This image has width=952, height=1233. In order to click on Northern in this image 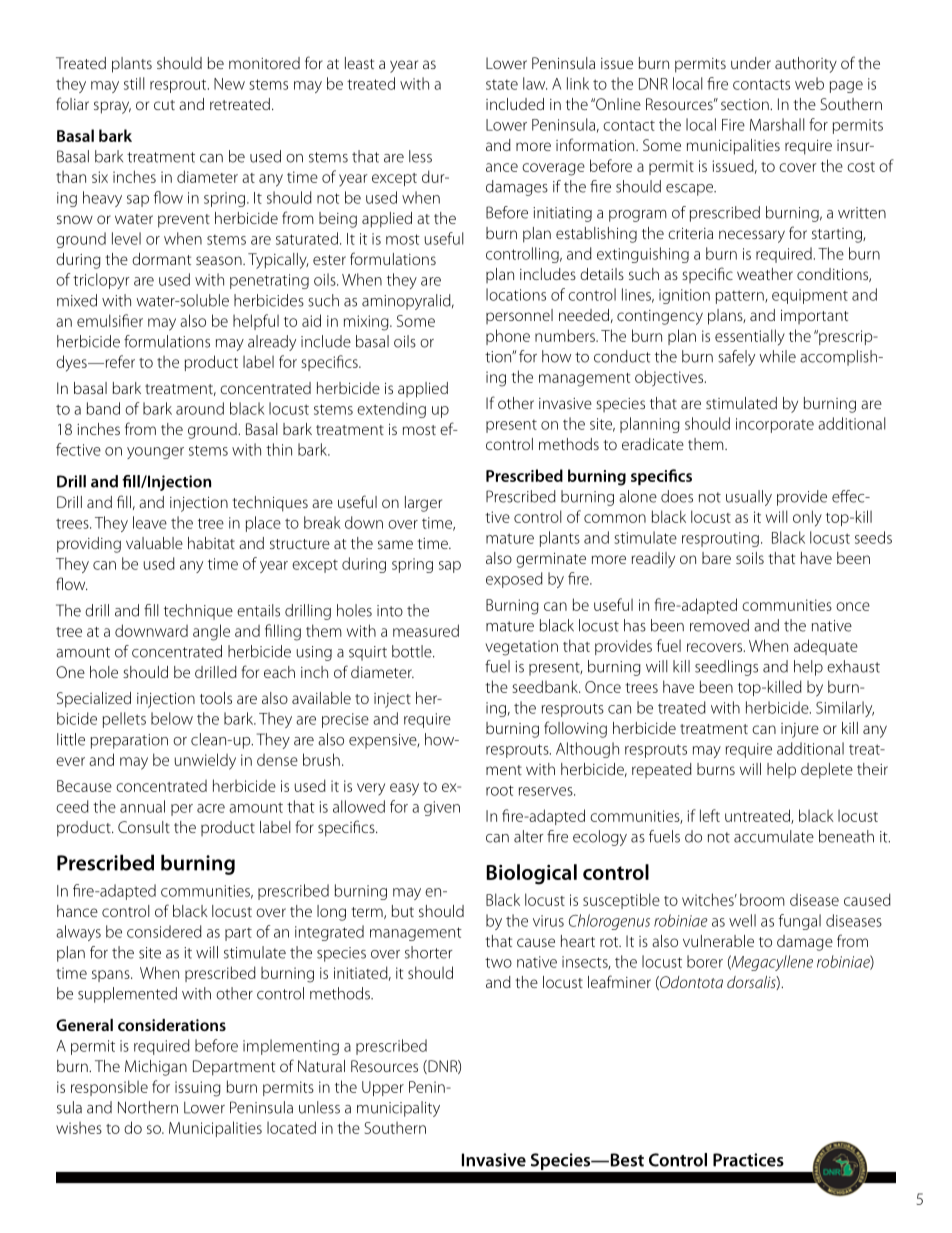, I will do `click(148, 1107)`.
